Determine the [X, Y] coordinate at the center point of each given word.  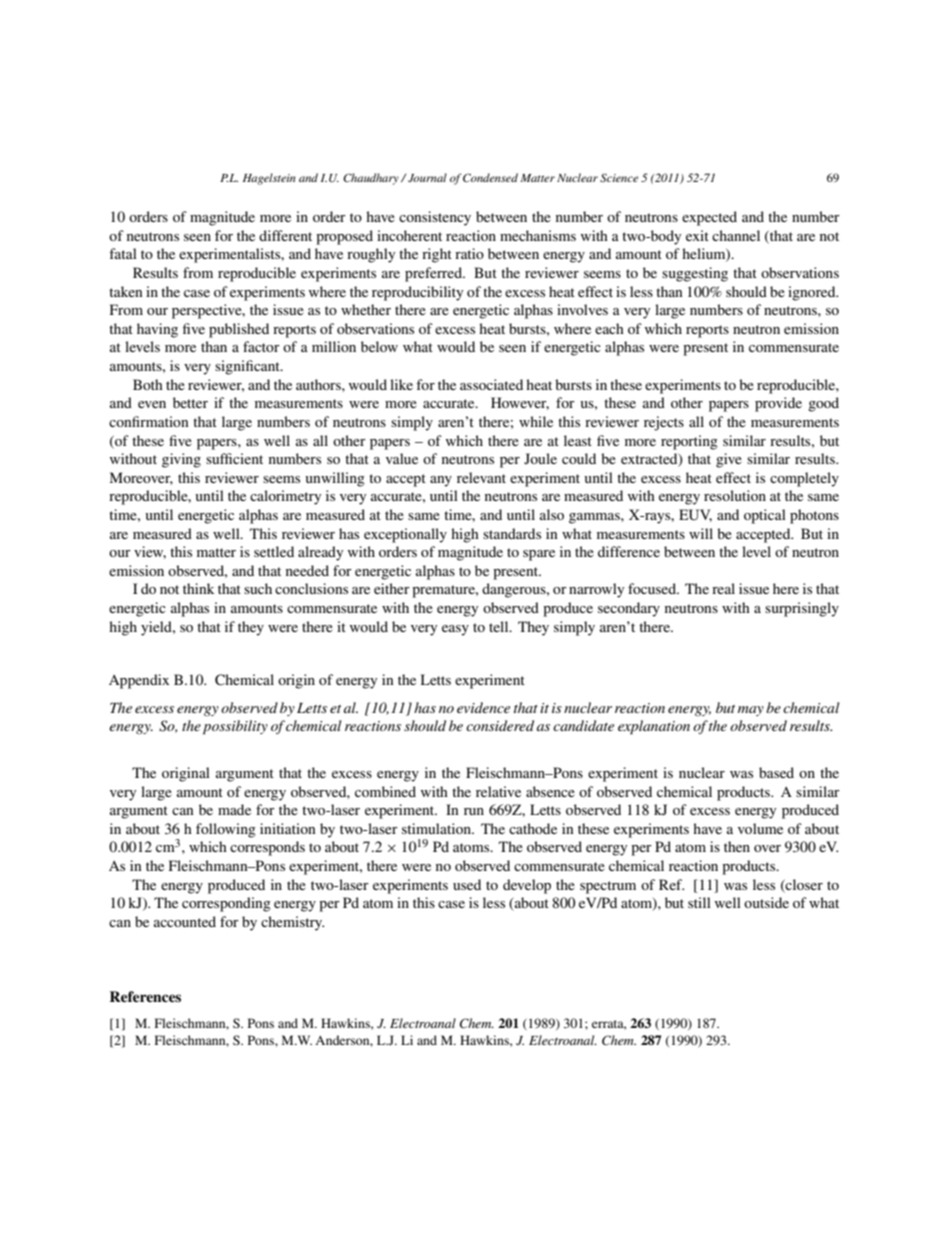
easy [455, 630]
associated [491, 384]
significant [248, 367]
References [145, 996]
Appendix [139, 681]
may [751, 711]
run [474, 811]
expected [709, 218]
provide [778, 404]
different [285, 235]
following [226, 830]
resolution [735, 495]
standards [512, 533]
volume [760, 828]
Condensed [490, 177]
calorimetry [285, 497]
